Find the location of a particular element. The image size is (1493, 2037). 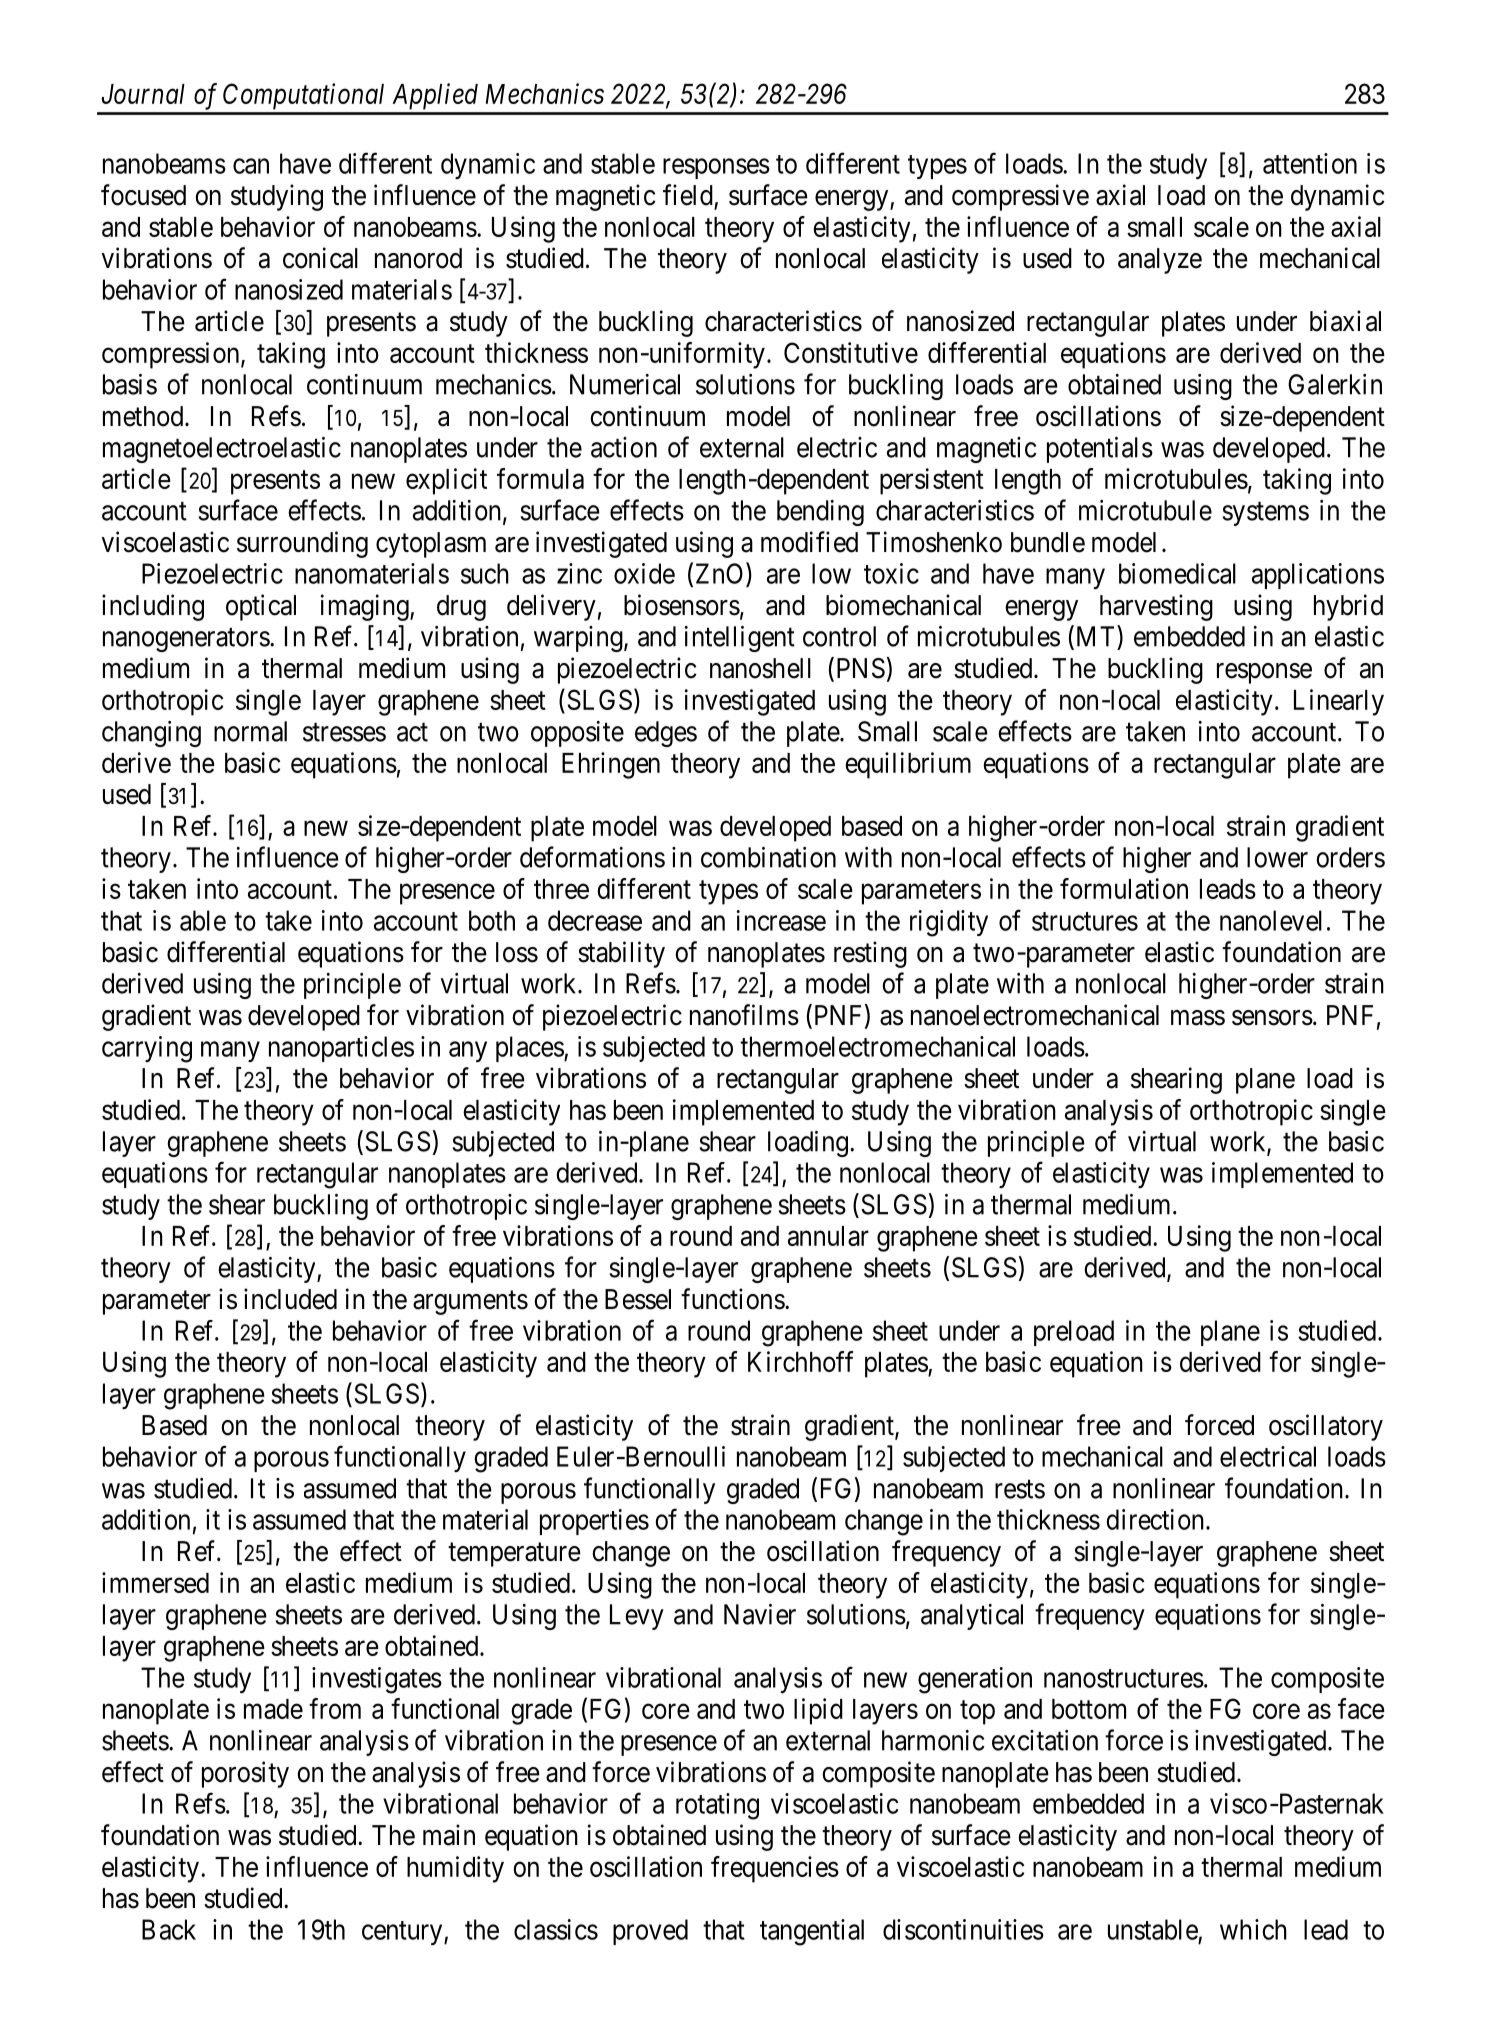

lower is located at coordinates (1277, 857).
